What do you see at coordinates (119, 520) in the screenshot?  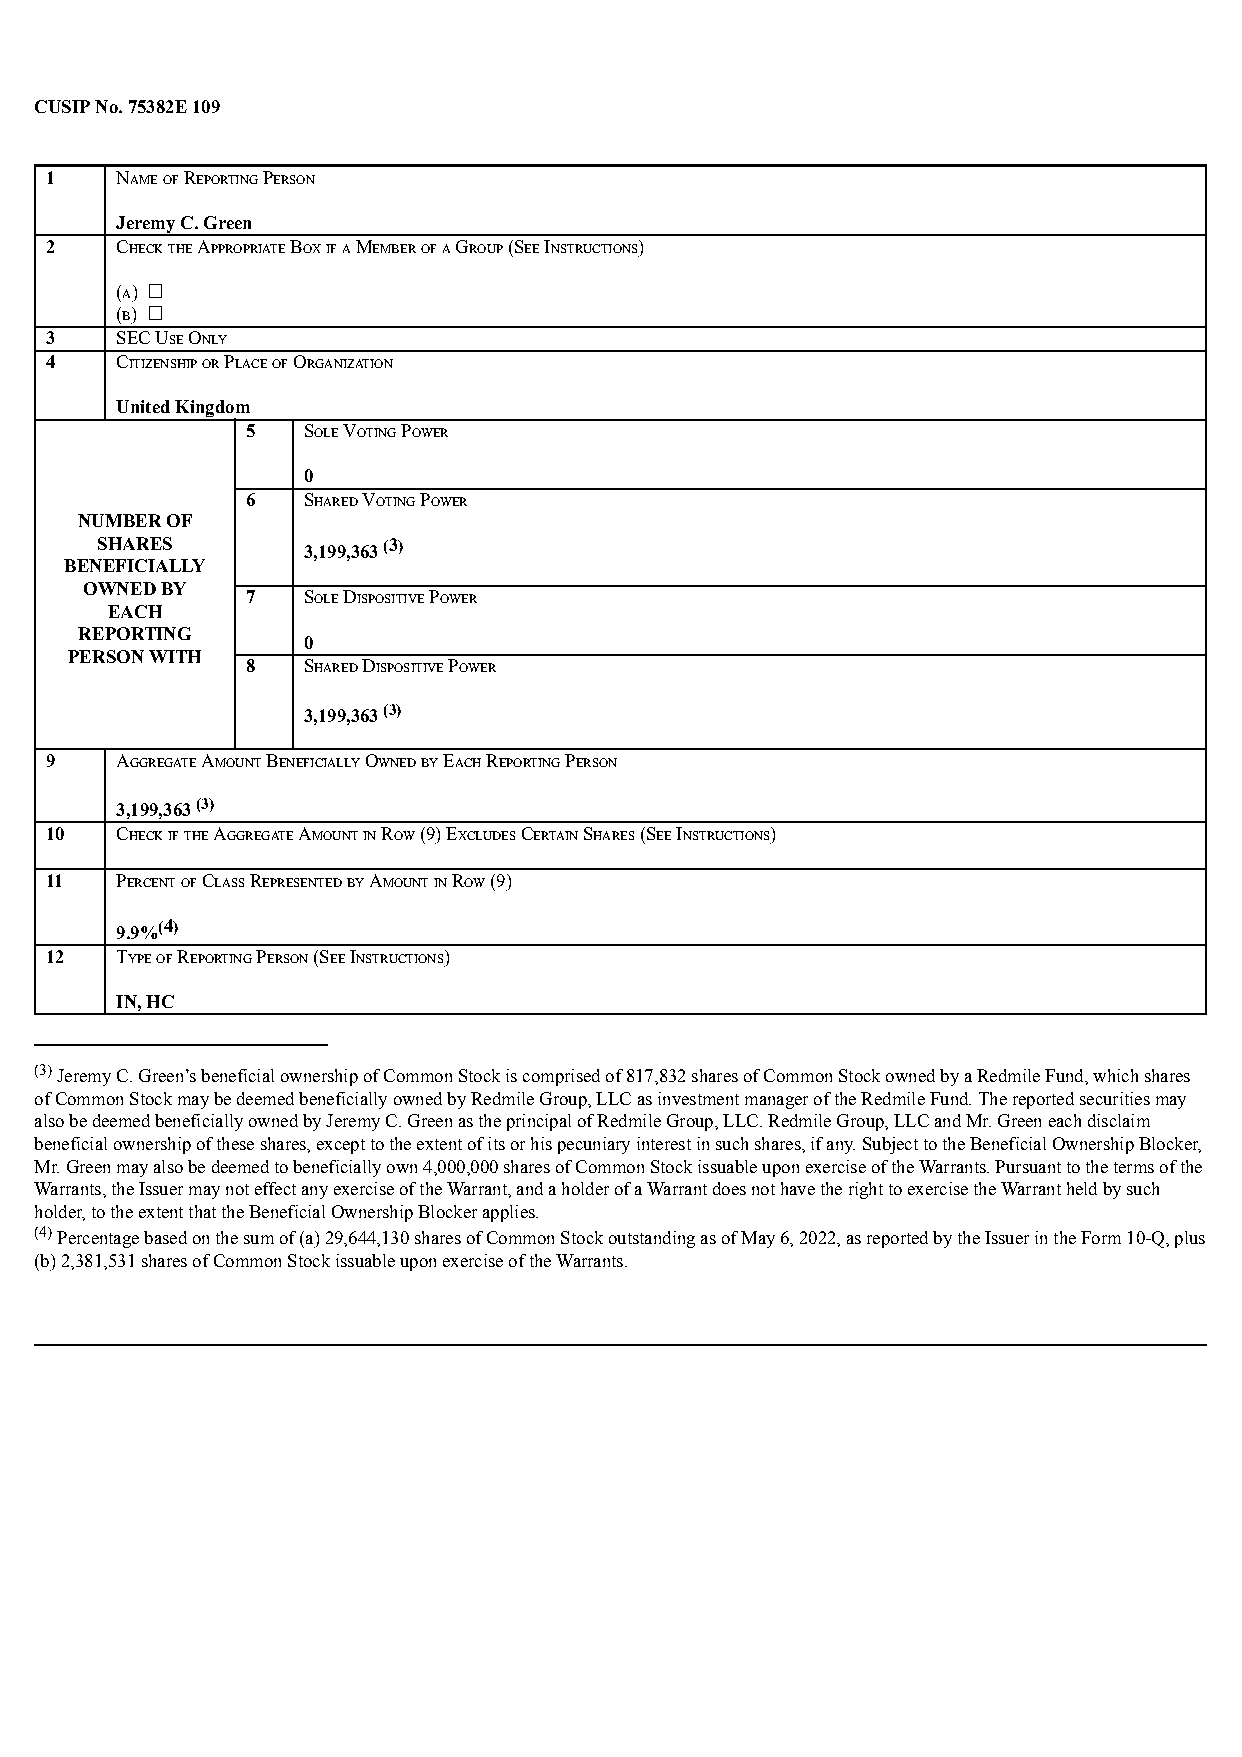 I see `NUMBER` at bounding box center [119, 520].
